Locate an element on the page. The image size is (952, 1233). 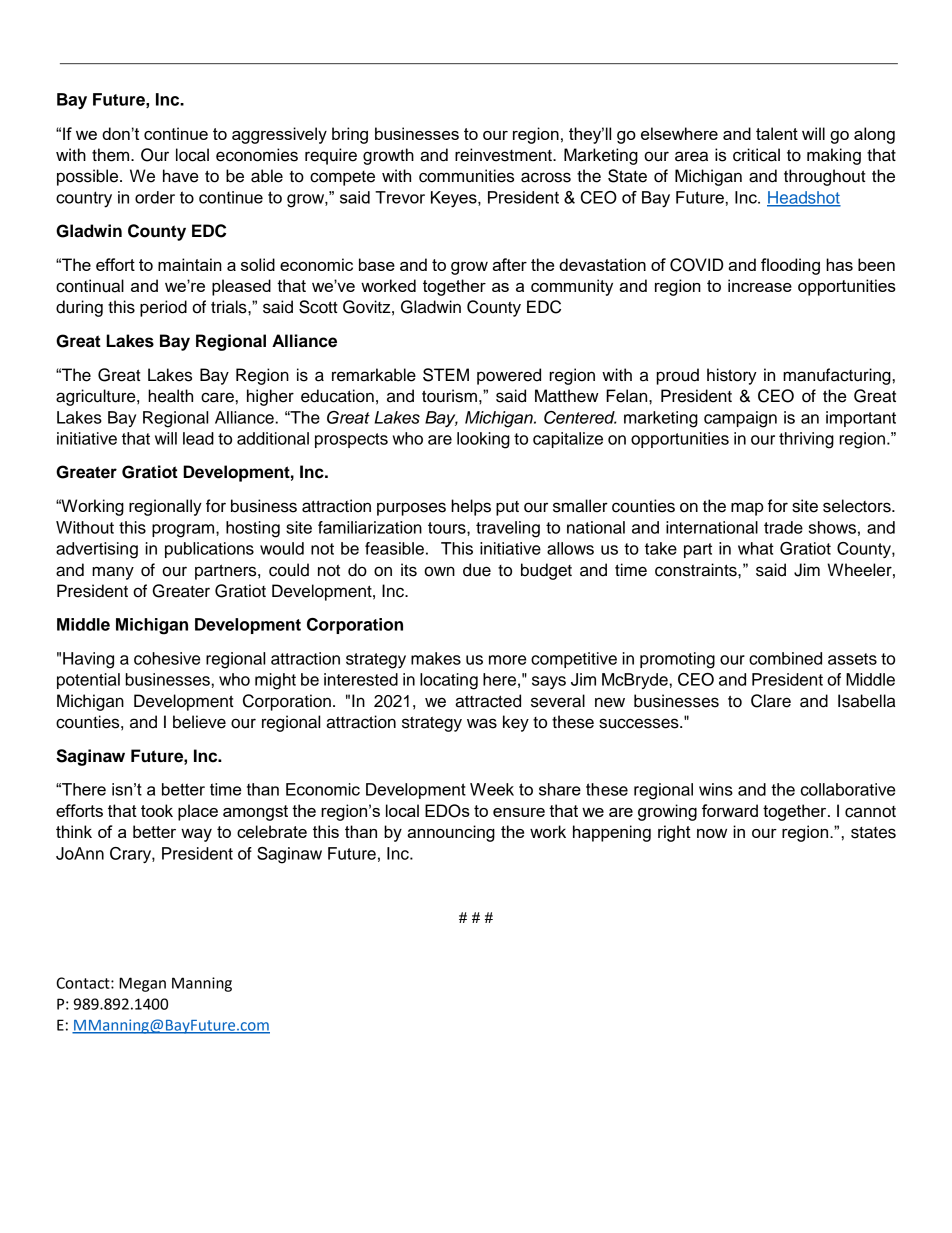
after is located at coordinates (509, 264).
